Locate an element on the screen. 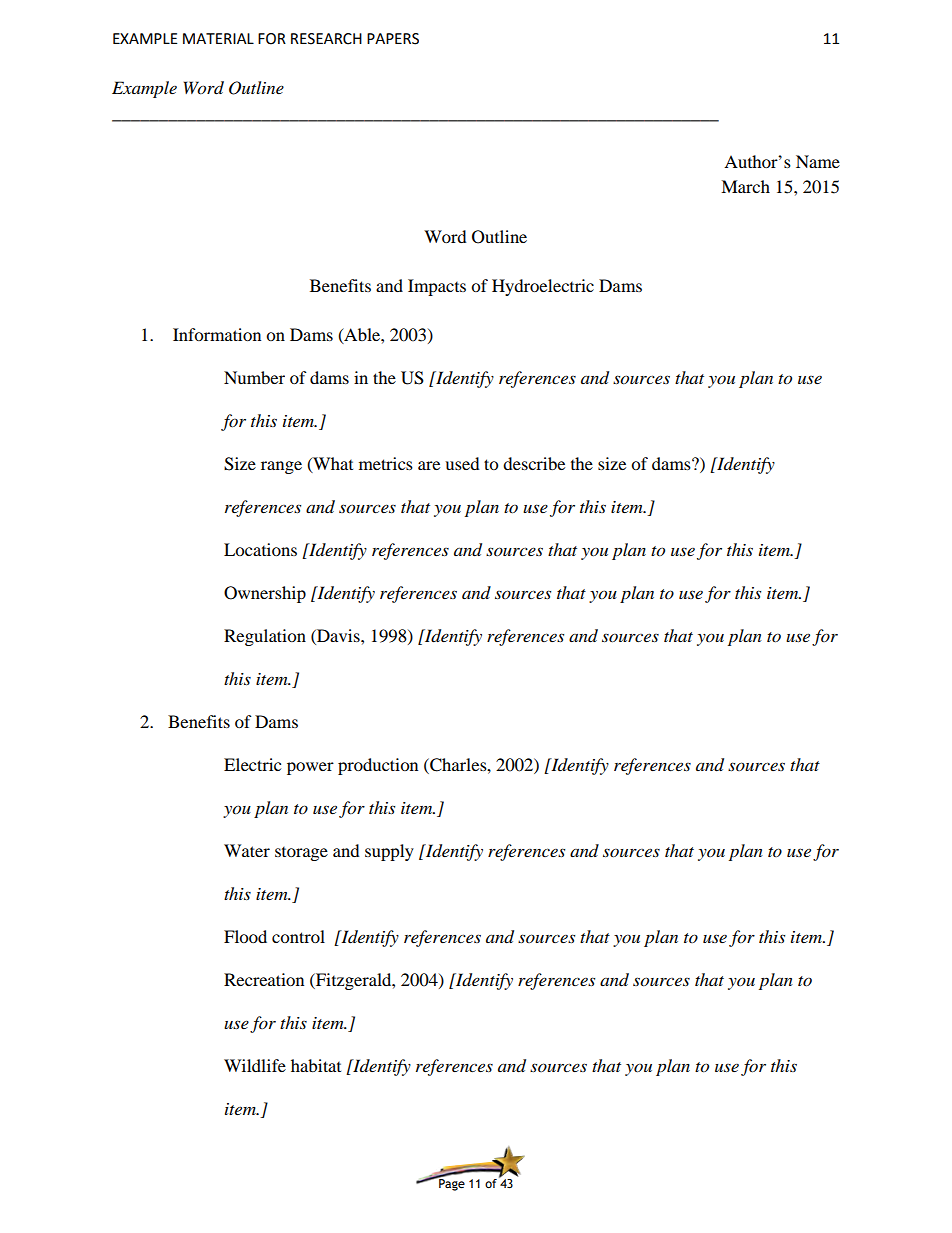 This screenshot has height=1233, width=952. PAPERS is located at coordinates (393, 39).
